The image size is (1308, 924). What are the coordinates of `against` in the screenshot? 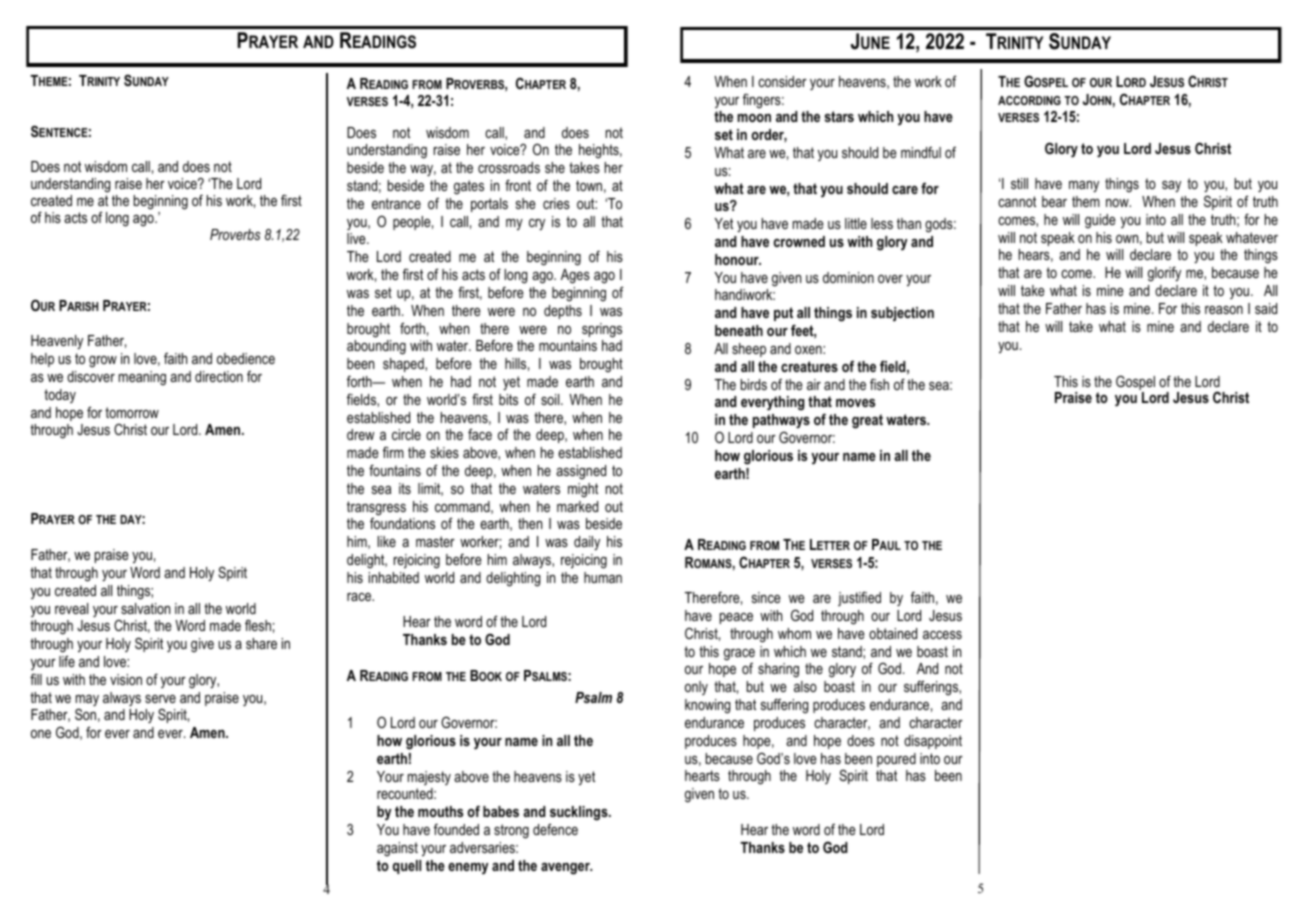 It's located at (397, 849).
